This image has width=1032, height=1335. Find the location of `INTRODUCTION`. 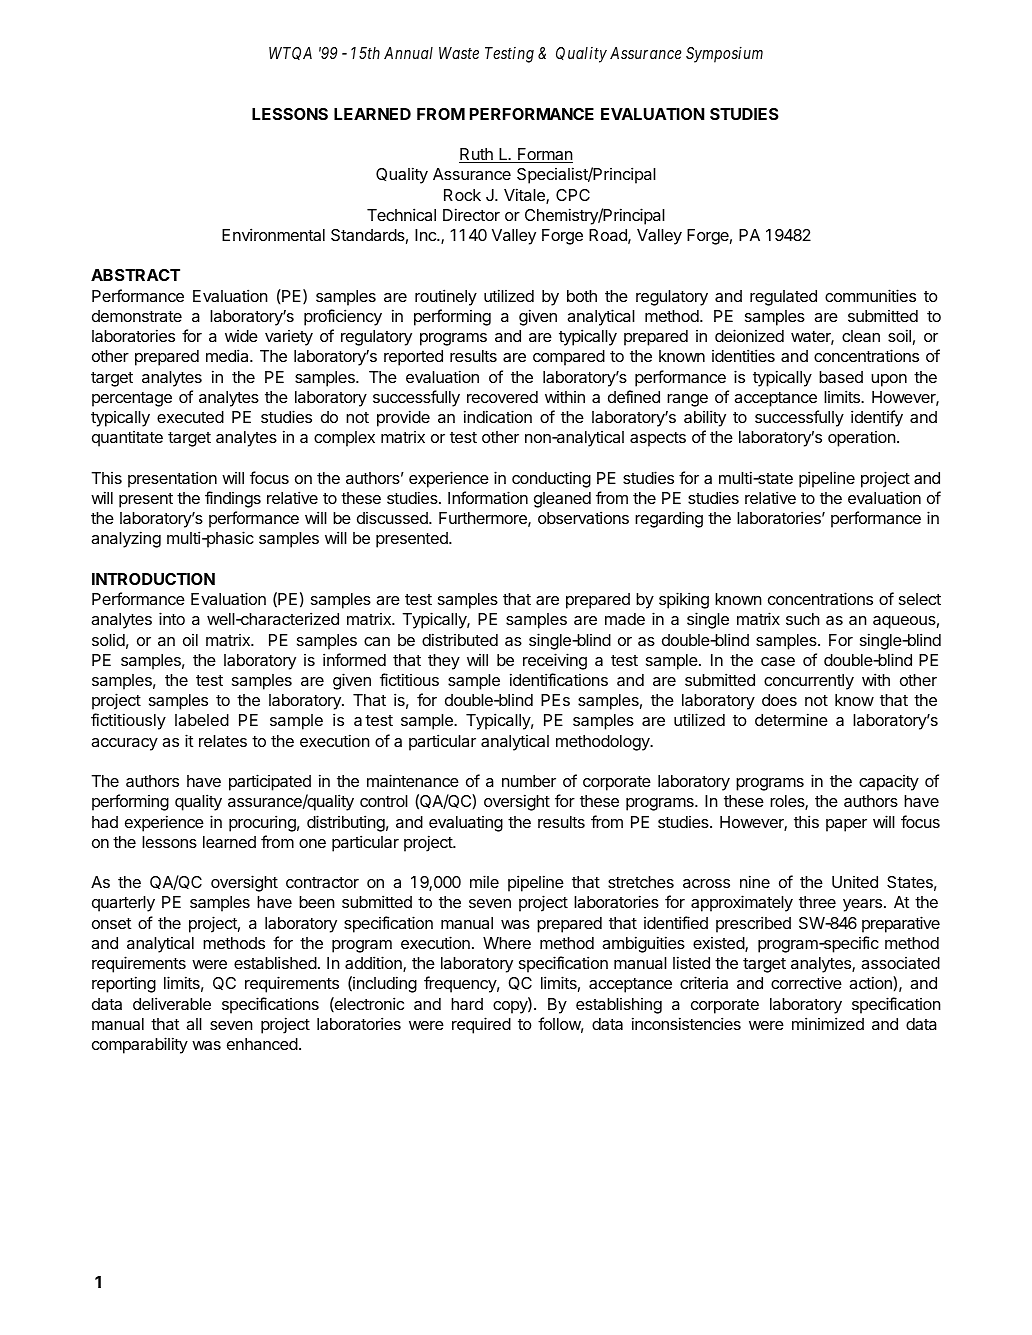

INTRODUCTION is located at coordinates (153, 579).
